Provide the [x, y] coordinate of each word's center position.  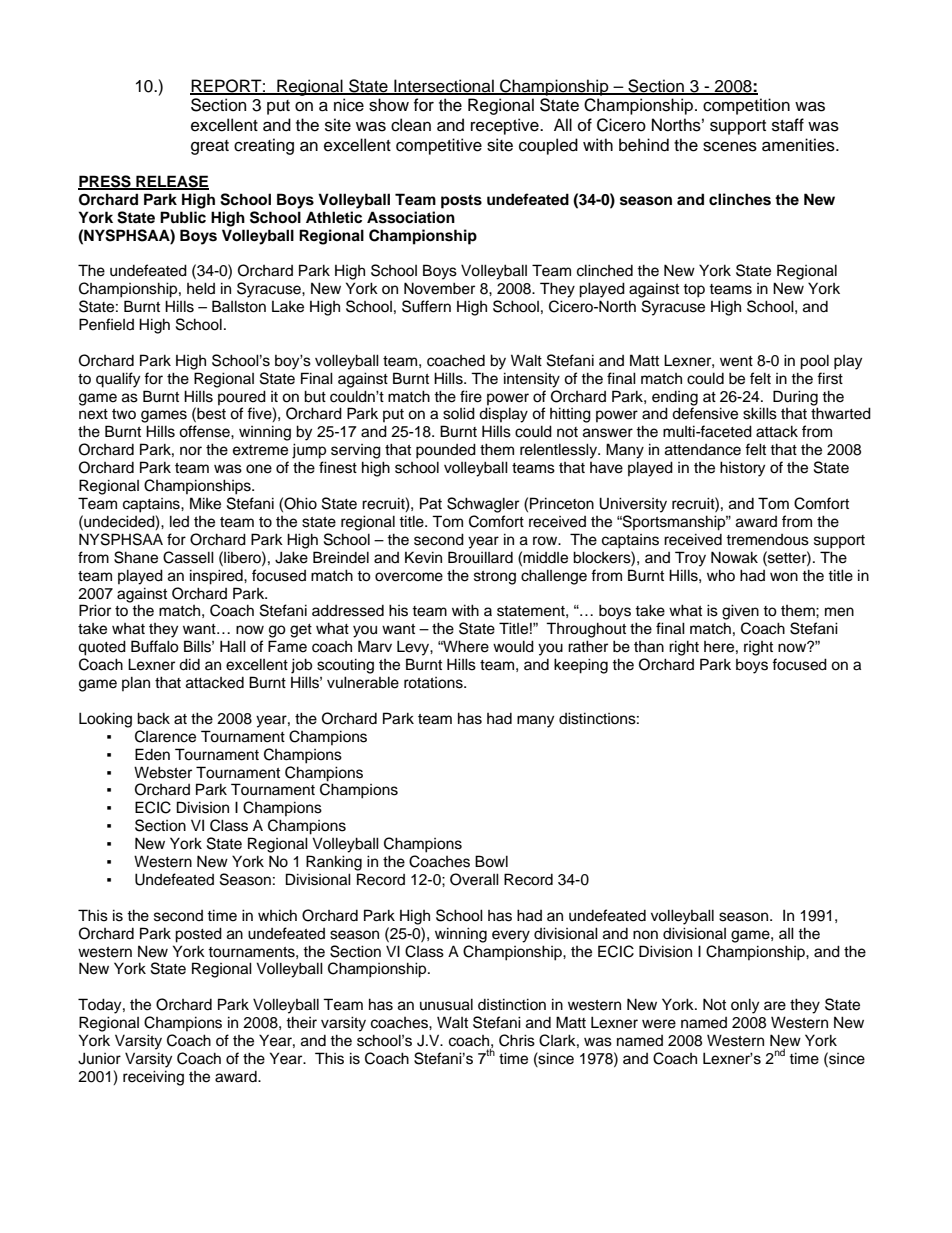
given [740, 612]
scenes [730, 146]
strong [495, 578]
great [210, 147]
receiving [153, 1078]
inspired [217, 577]
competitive [439, 146]
